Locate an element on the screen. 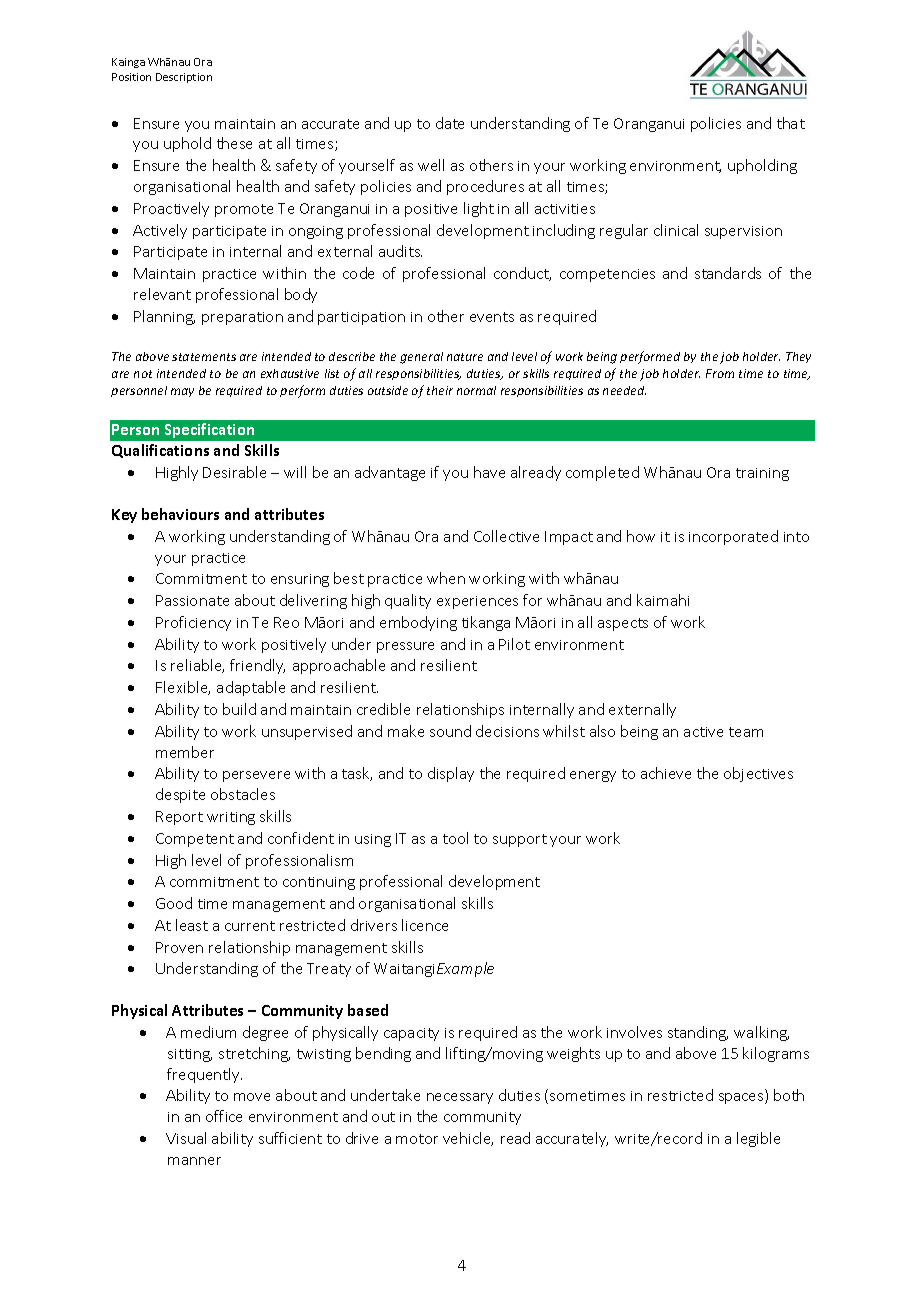 This screenshot has height=1308, width=924. Description is located at coordinates (184, 78).
